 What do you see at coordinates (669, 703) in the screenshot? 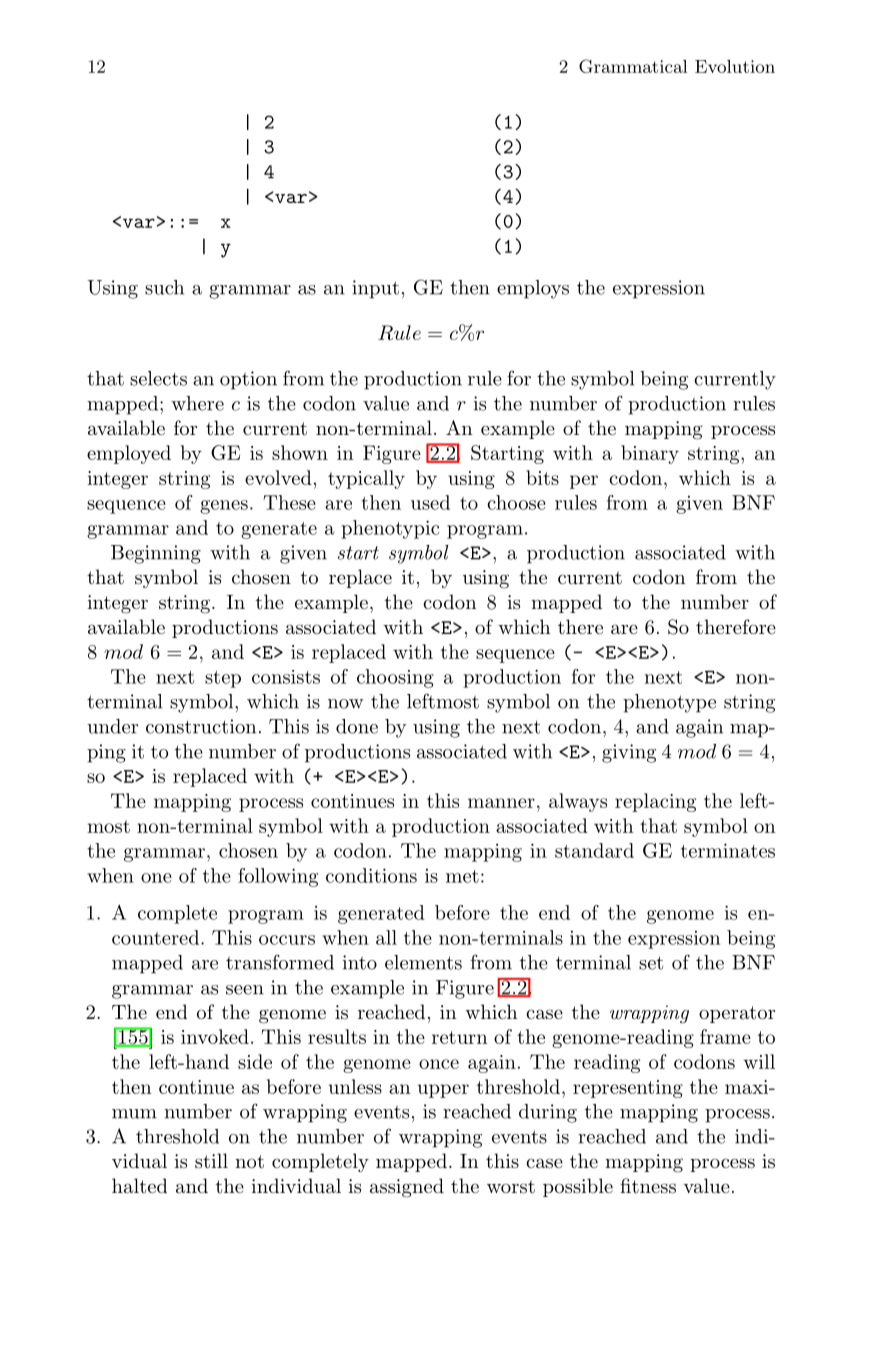
I see `phenotype` at bounding box center [669, 703].
